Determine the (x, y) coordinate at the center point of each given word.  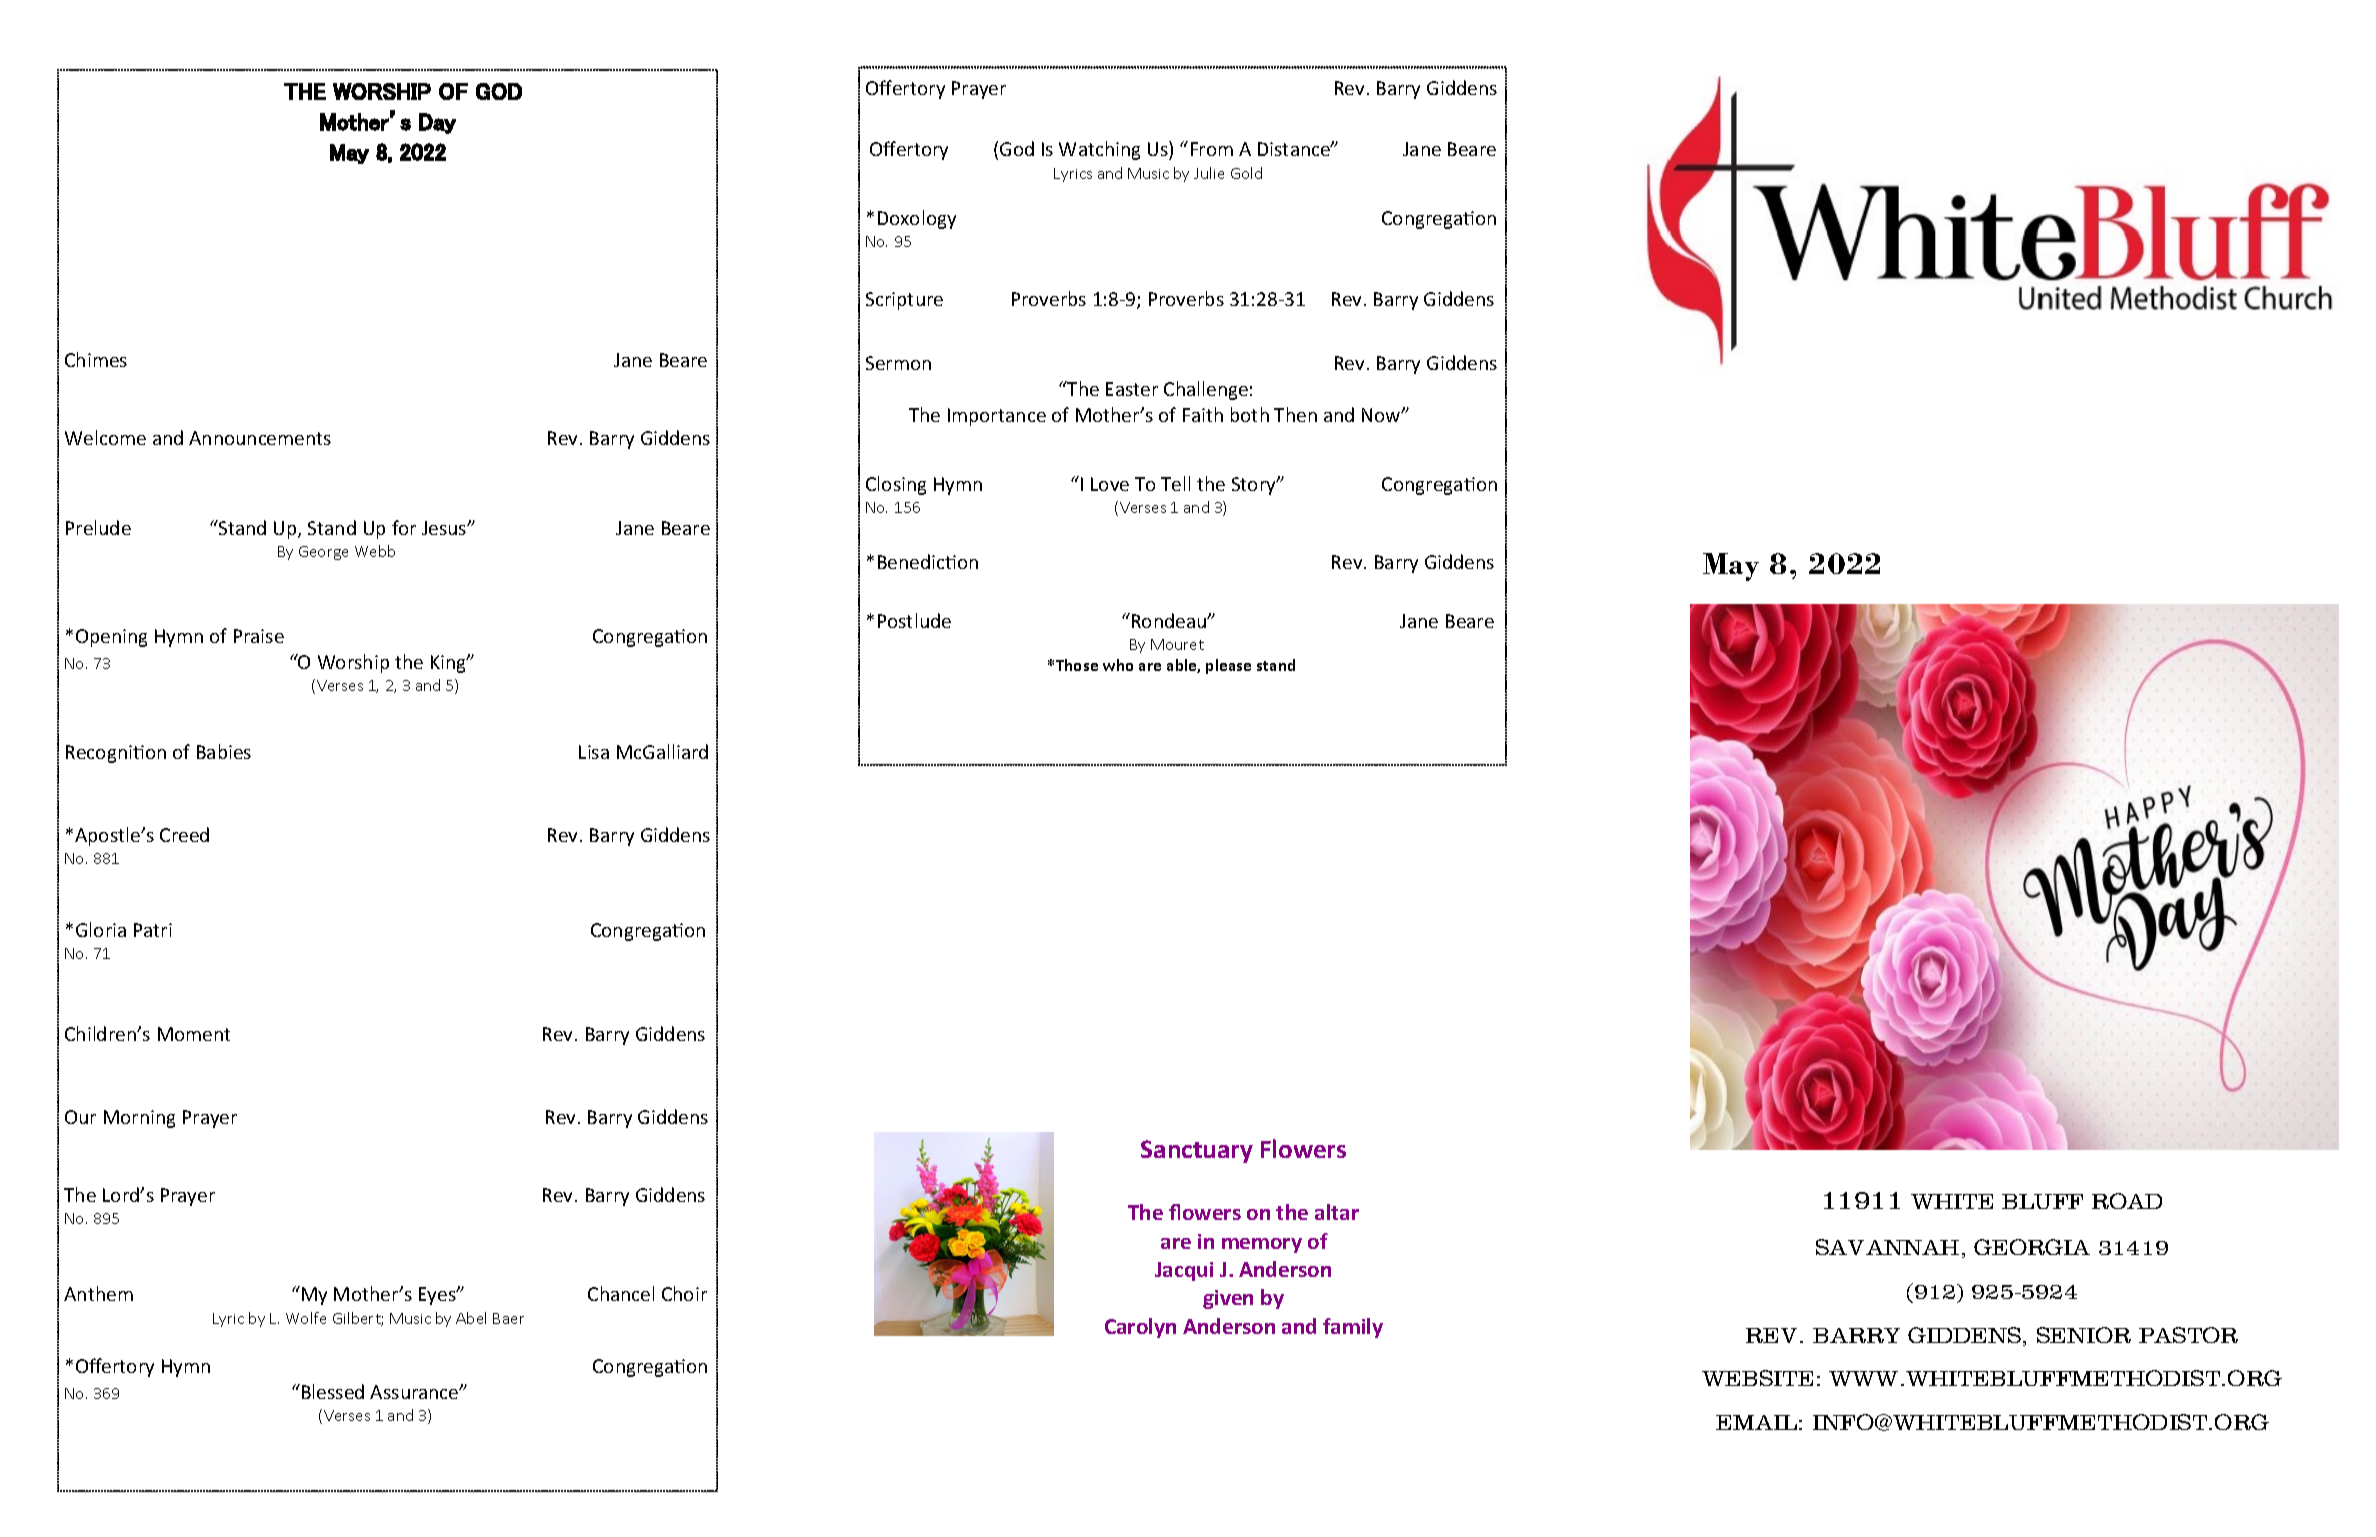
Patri (153, 930)
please (1228, 666)
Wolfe (306, 1318)
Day (437, 123)
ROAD (2127, 1201)
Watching (1099, 150)
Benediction (928, 561)
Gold (1246, 173)
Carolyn (1140, 1328)
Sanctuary (1197, 1151)
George (323, 553)
